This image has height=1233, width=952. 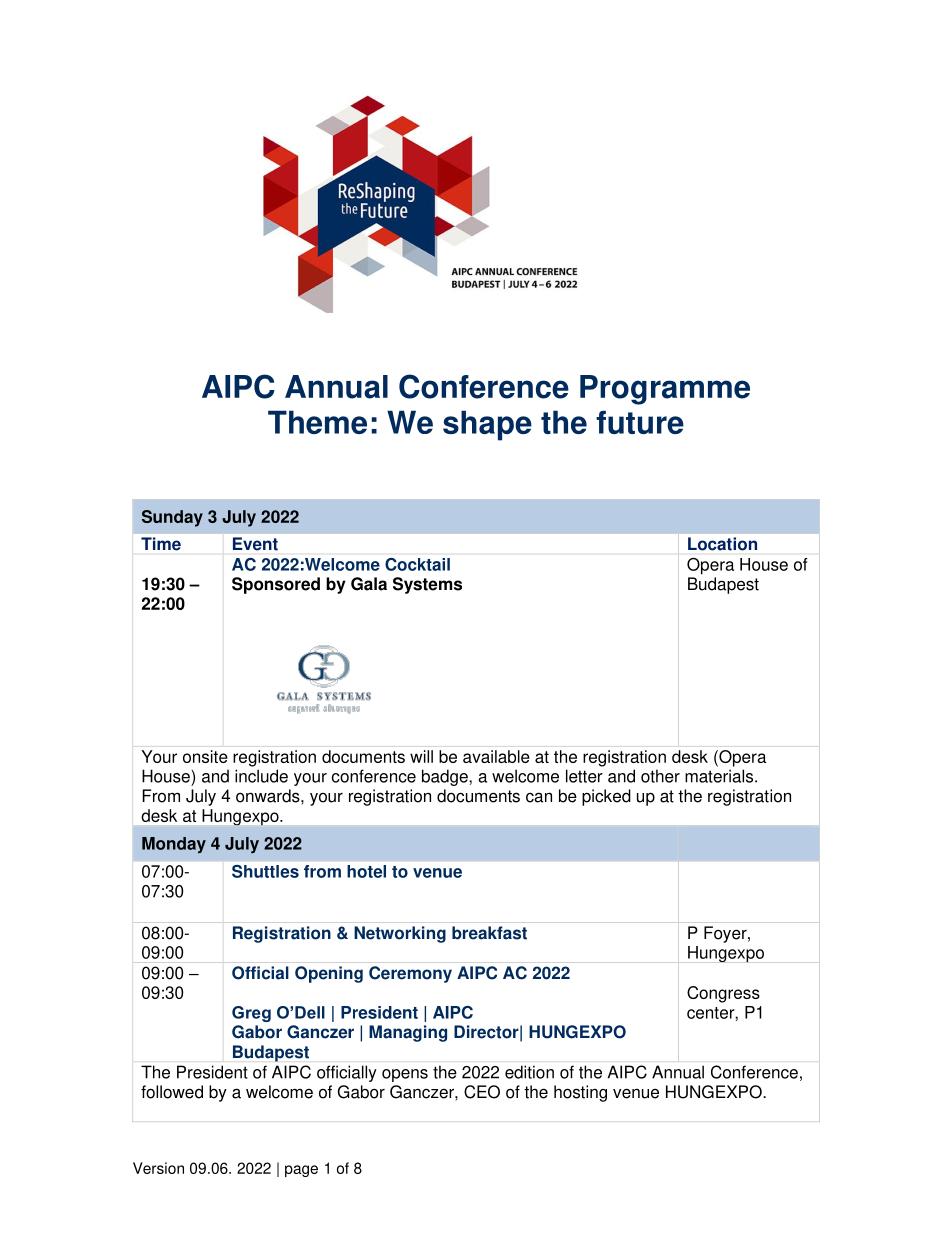 I want to click on include, so click(x=261, y=776).
